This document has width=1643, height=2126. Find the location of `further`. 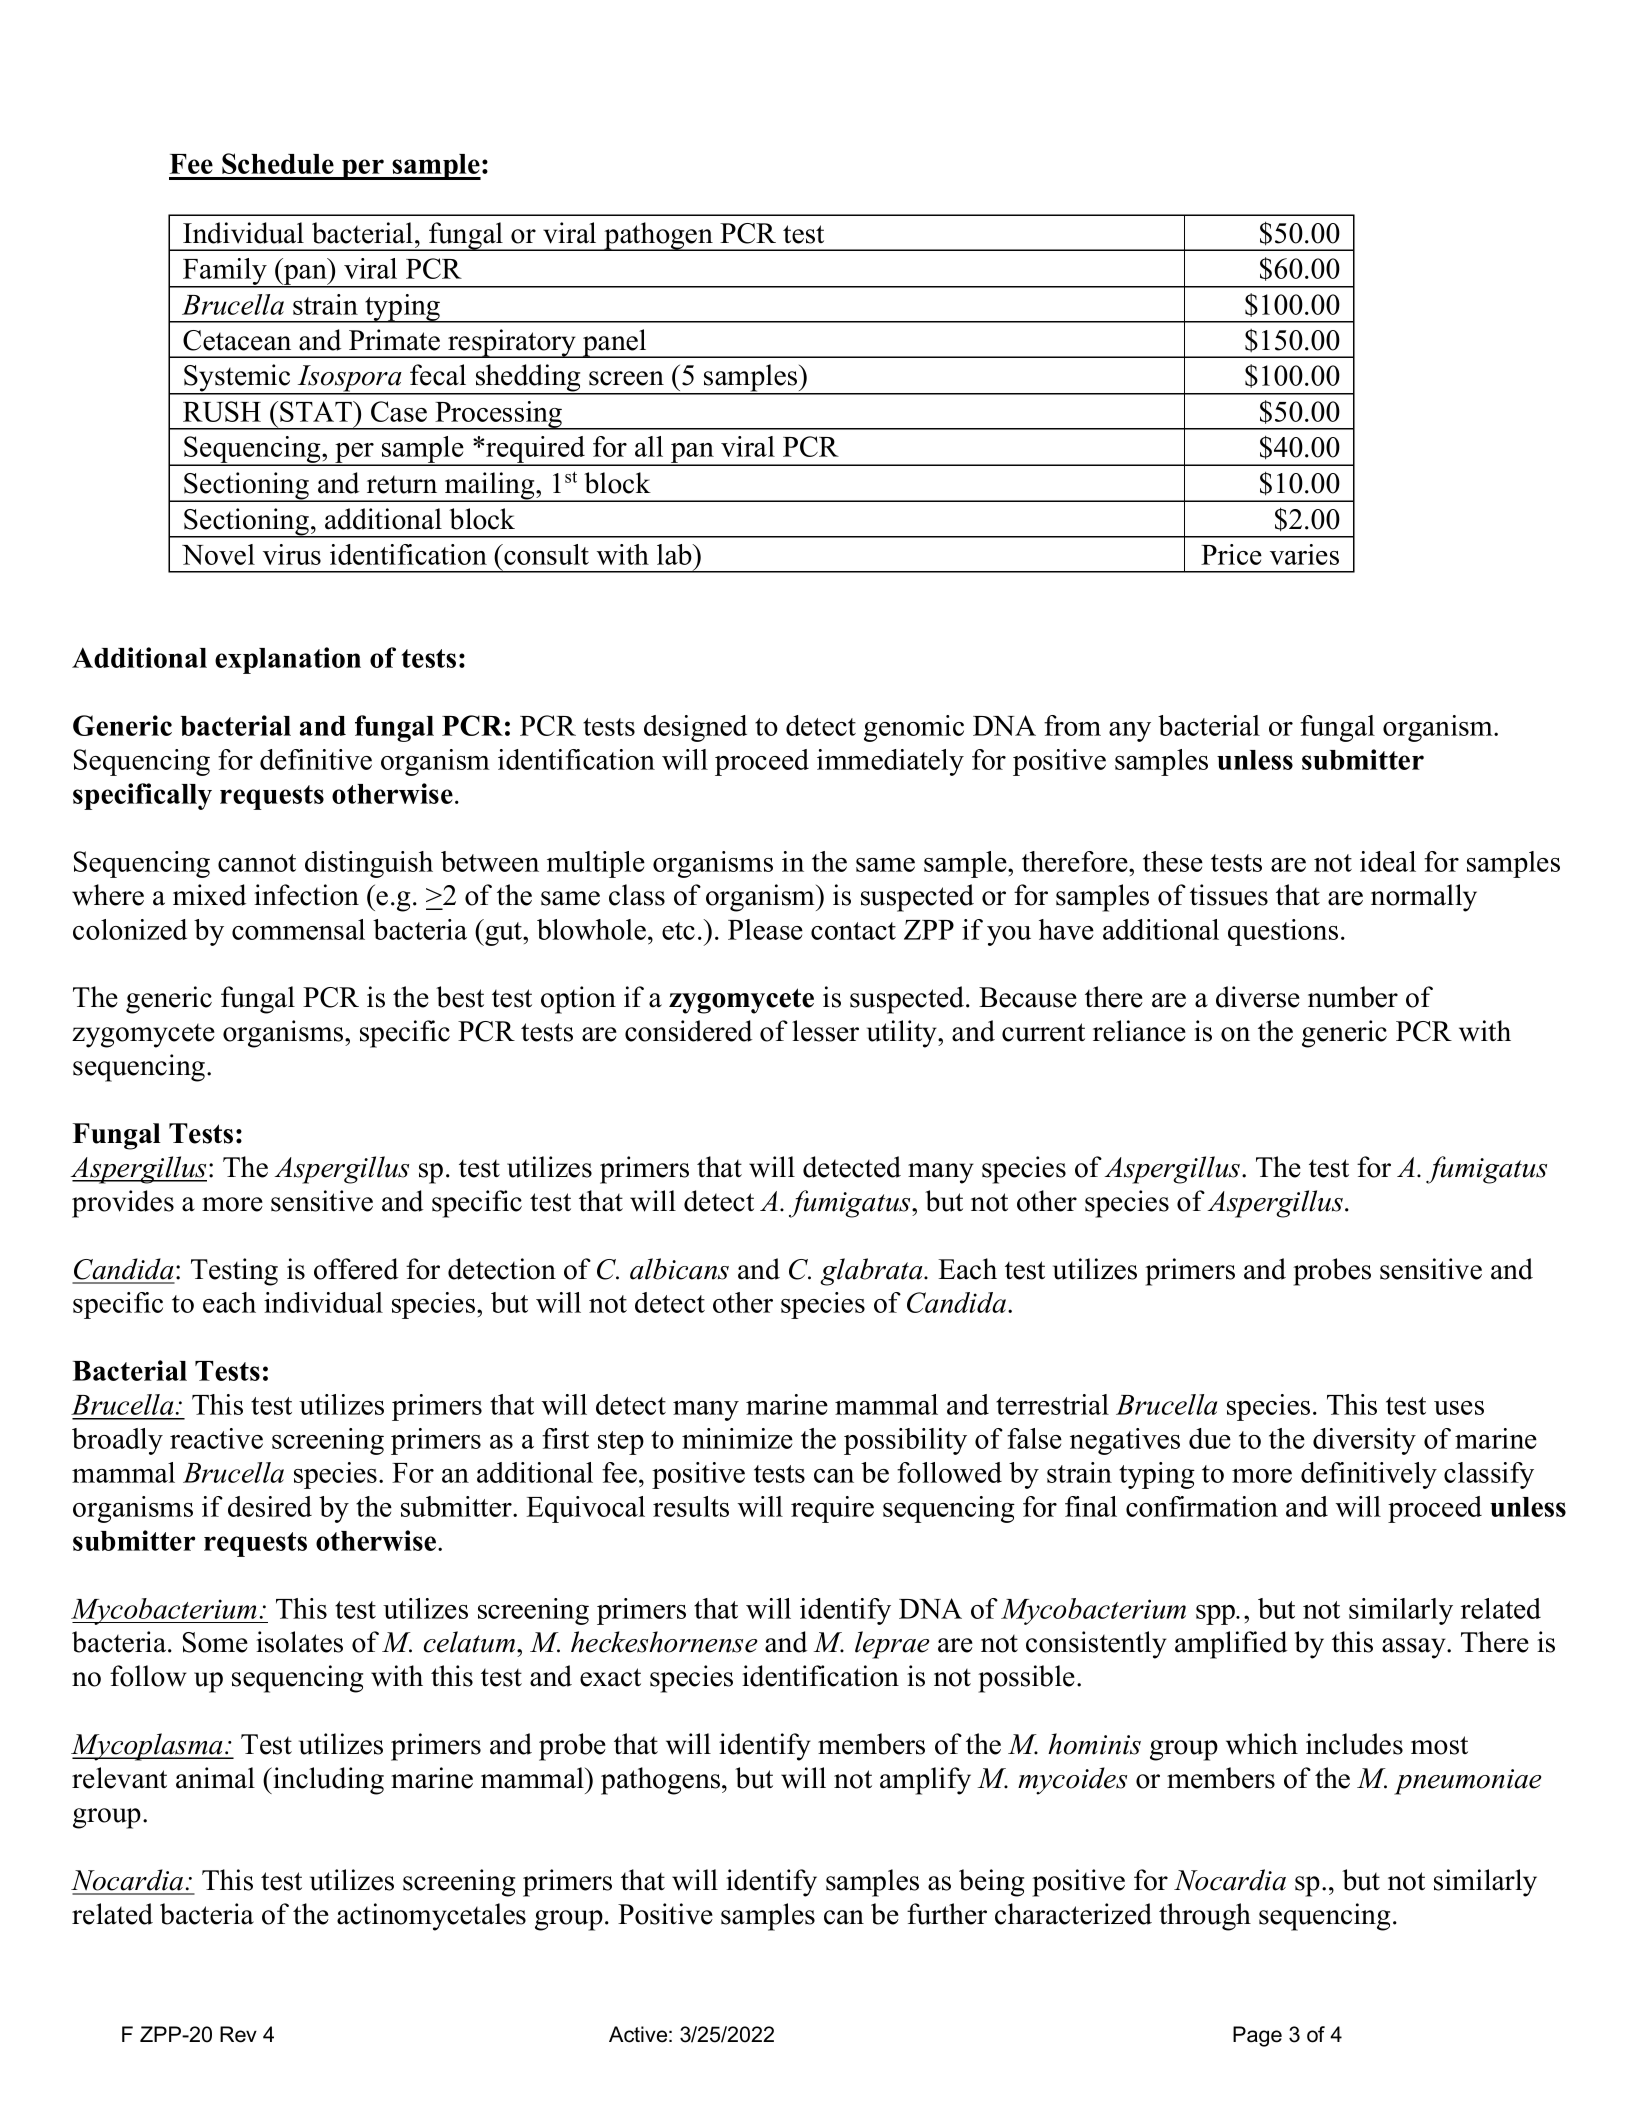

further is located at coordinates (947, 1914).
